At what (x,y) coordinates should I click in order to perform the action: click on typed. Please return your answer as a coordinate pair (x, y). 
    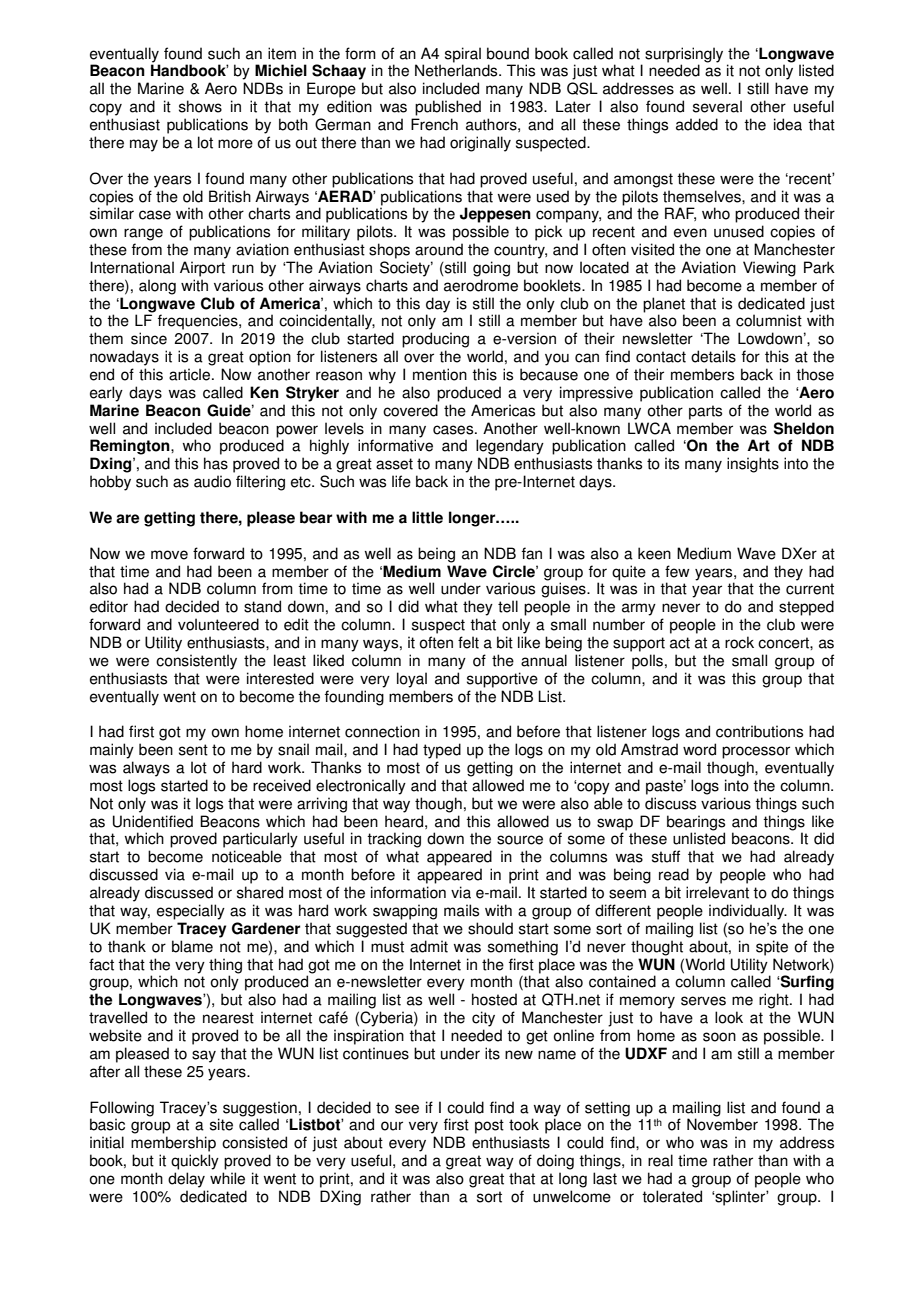
    Looking at the image, I should click on (442, 751).
